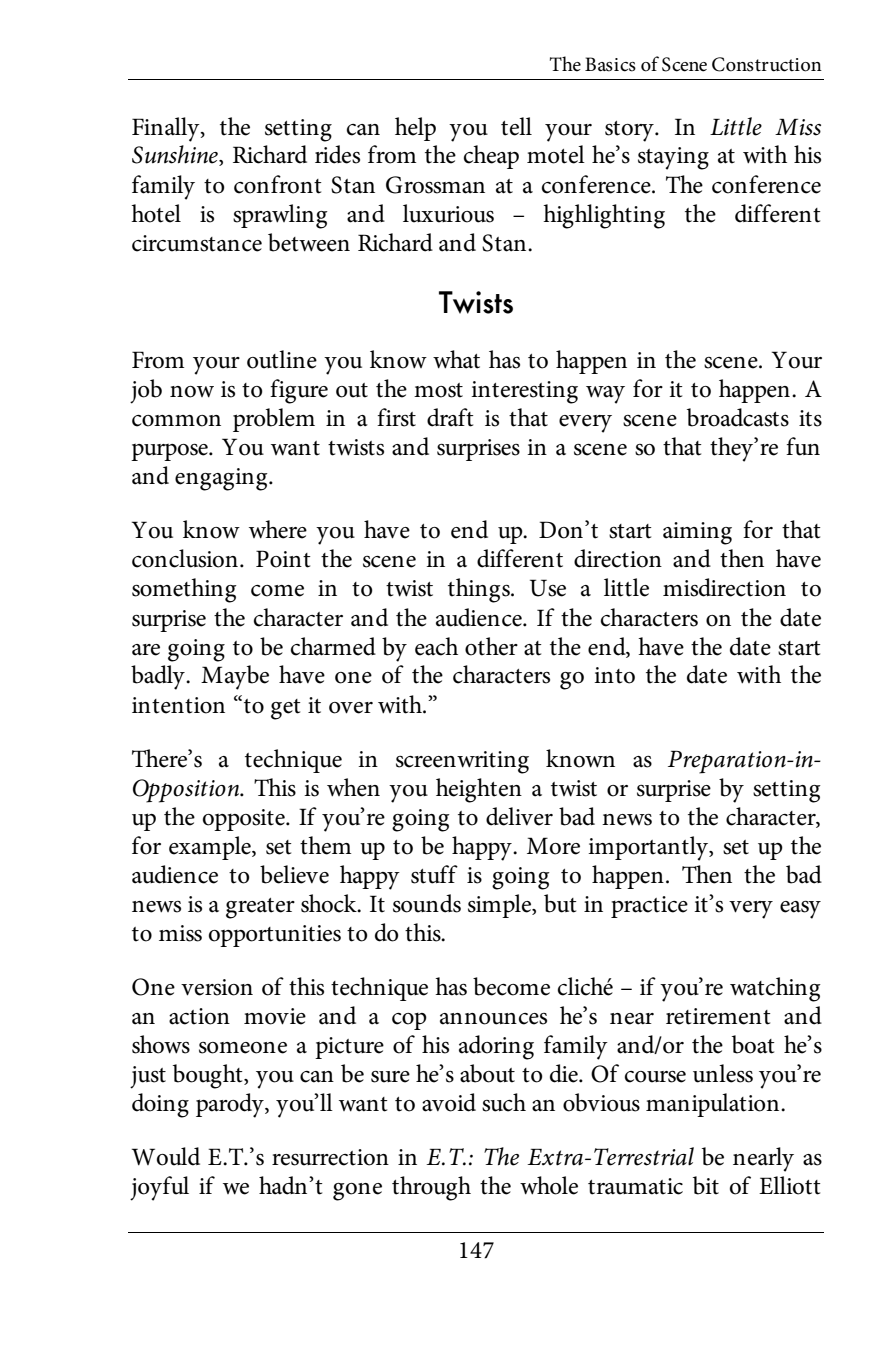  Describe the element at coordinates (166, 1156) in the screenshot. I see `Would` at that location.
